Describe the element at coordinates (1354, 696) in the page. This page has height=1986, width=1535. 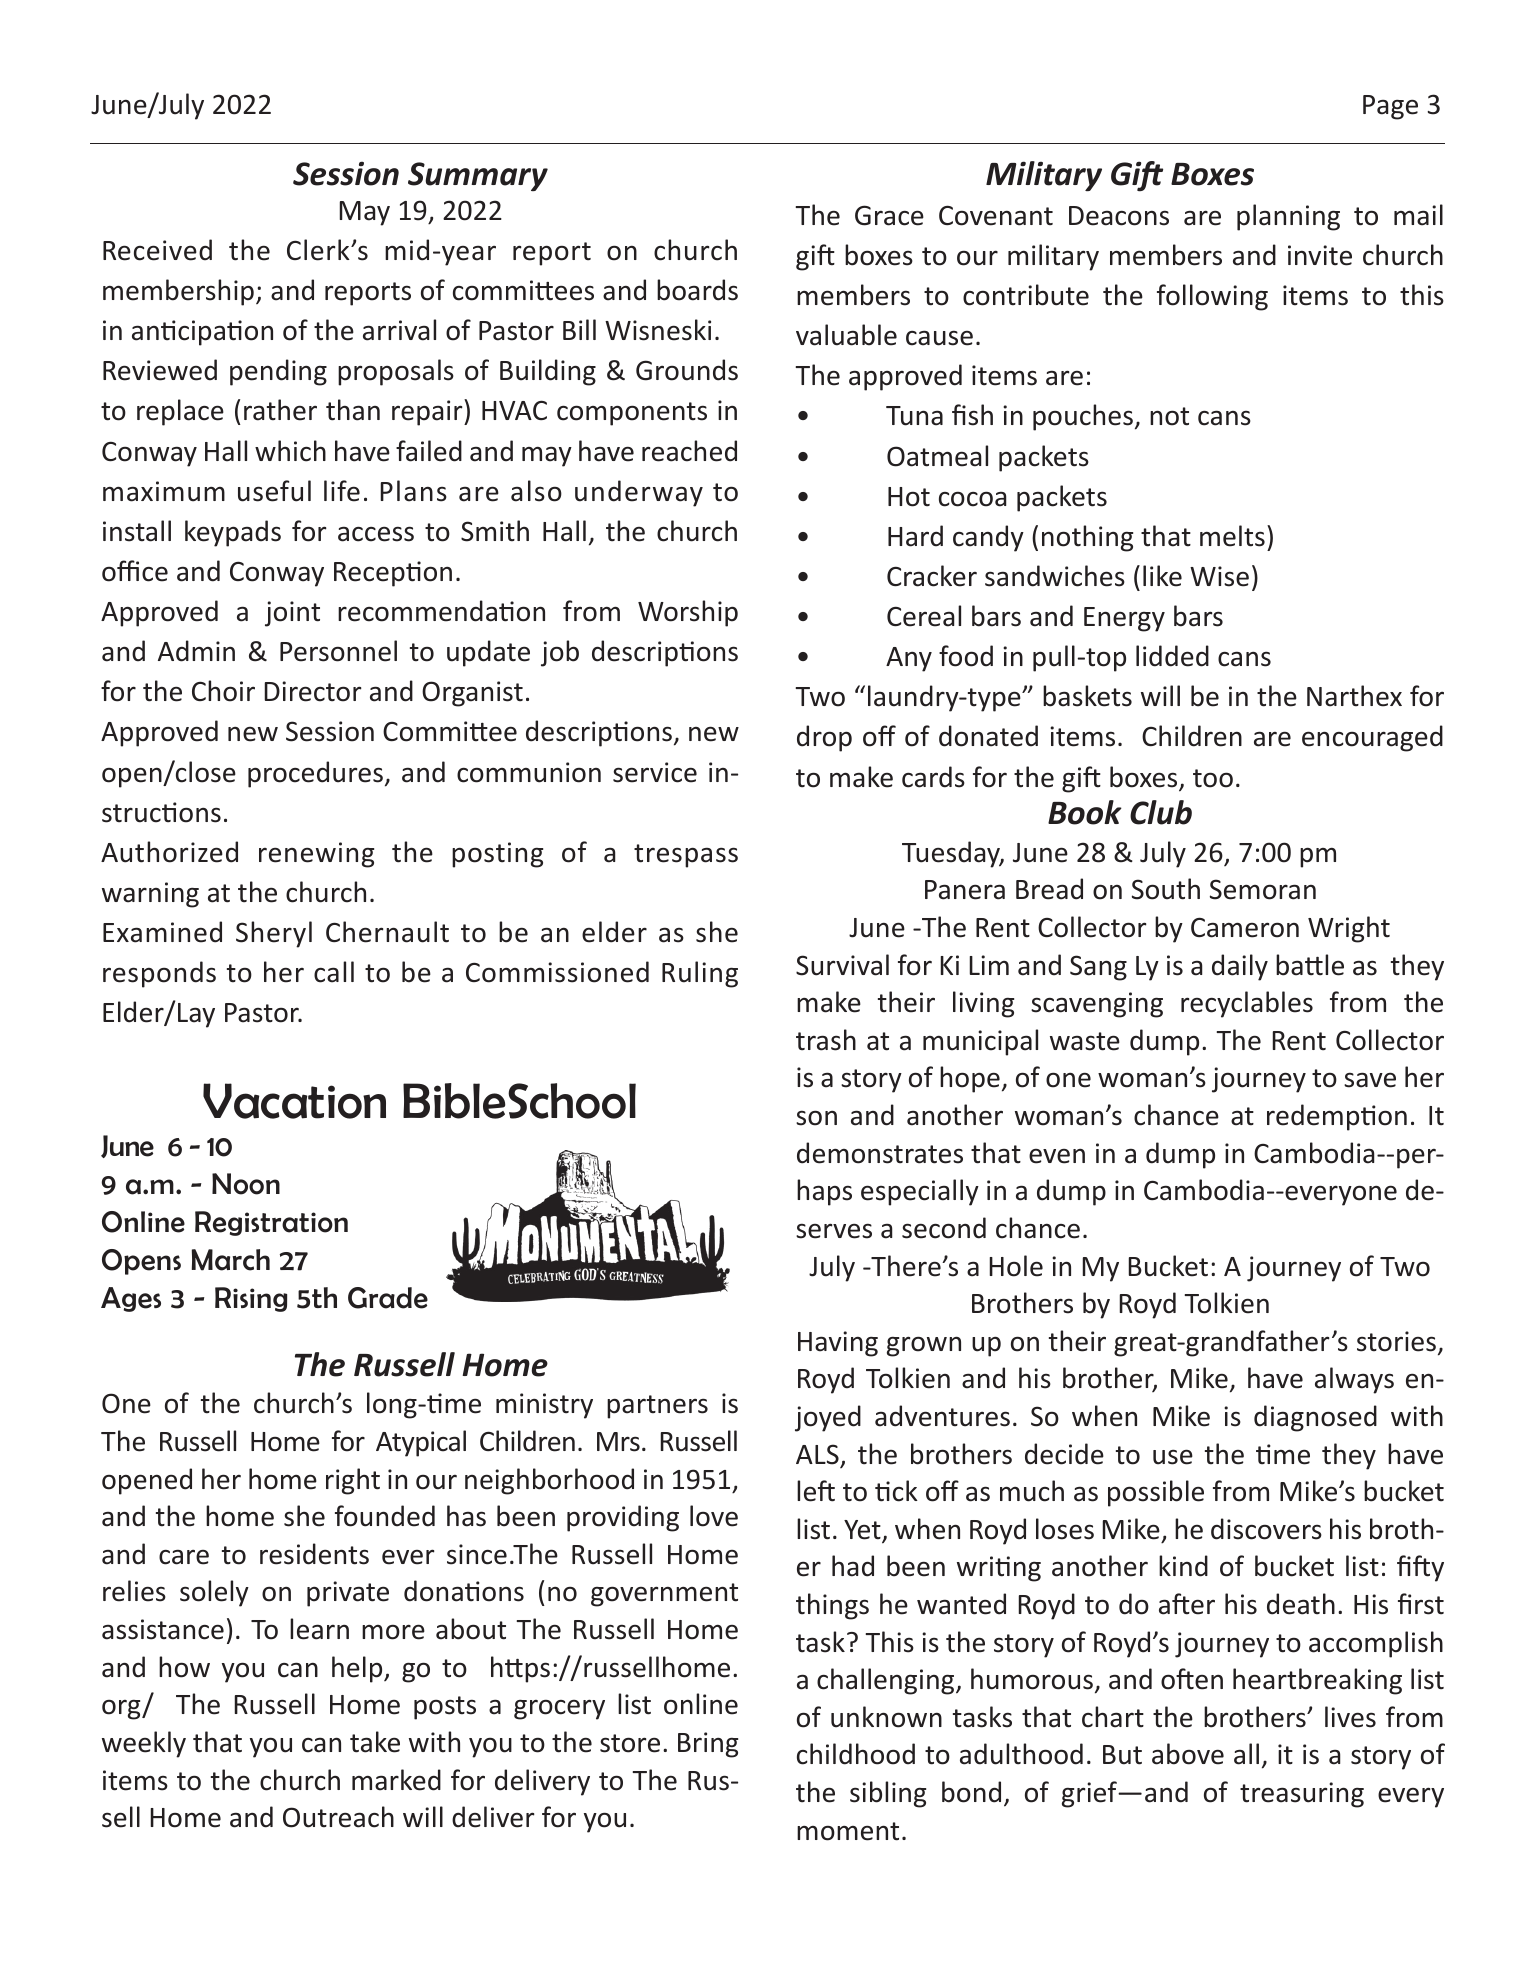
I see `Narthex` at that location.
